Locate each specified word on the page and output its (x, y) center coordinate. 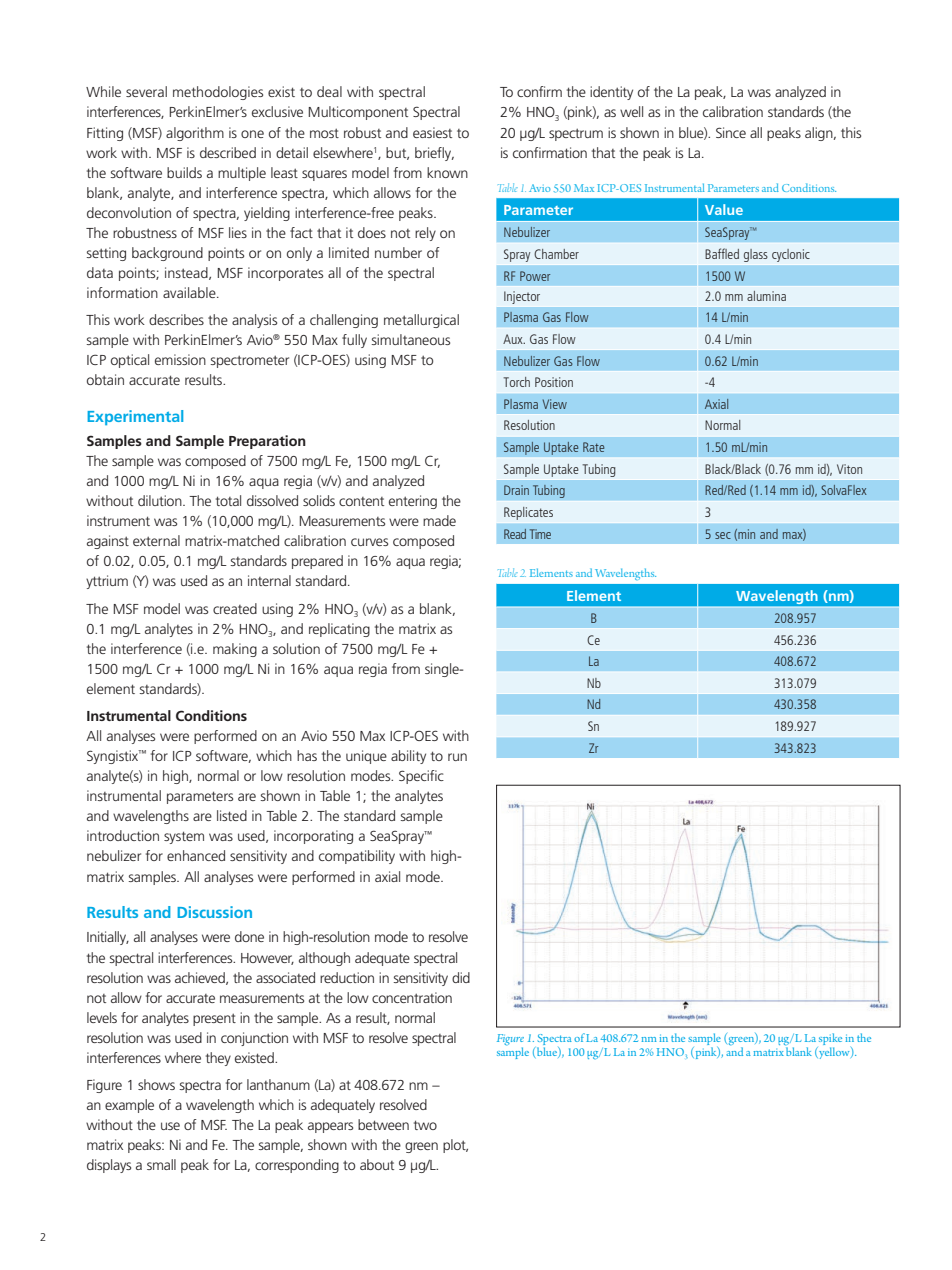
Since (731, 132)
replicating (339, 630)
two (425, 1125)
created (235, 608)
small (161, 1164)
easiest (432, 132)
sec (723, 535)
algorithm (195, 134)
